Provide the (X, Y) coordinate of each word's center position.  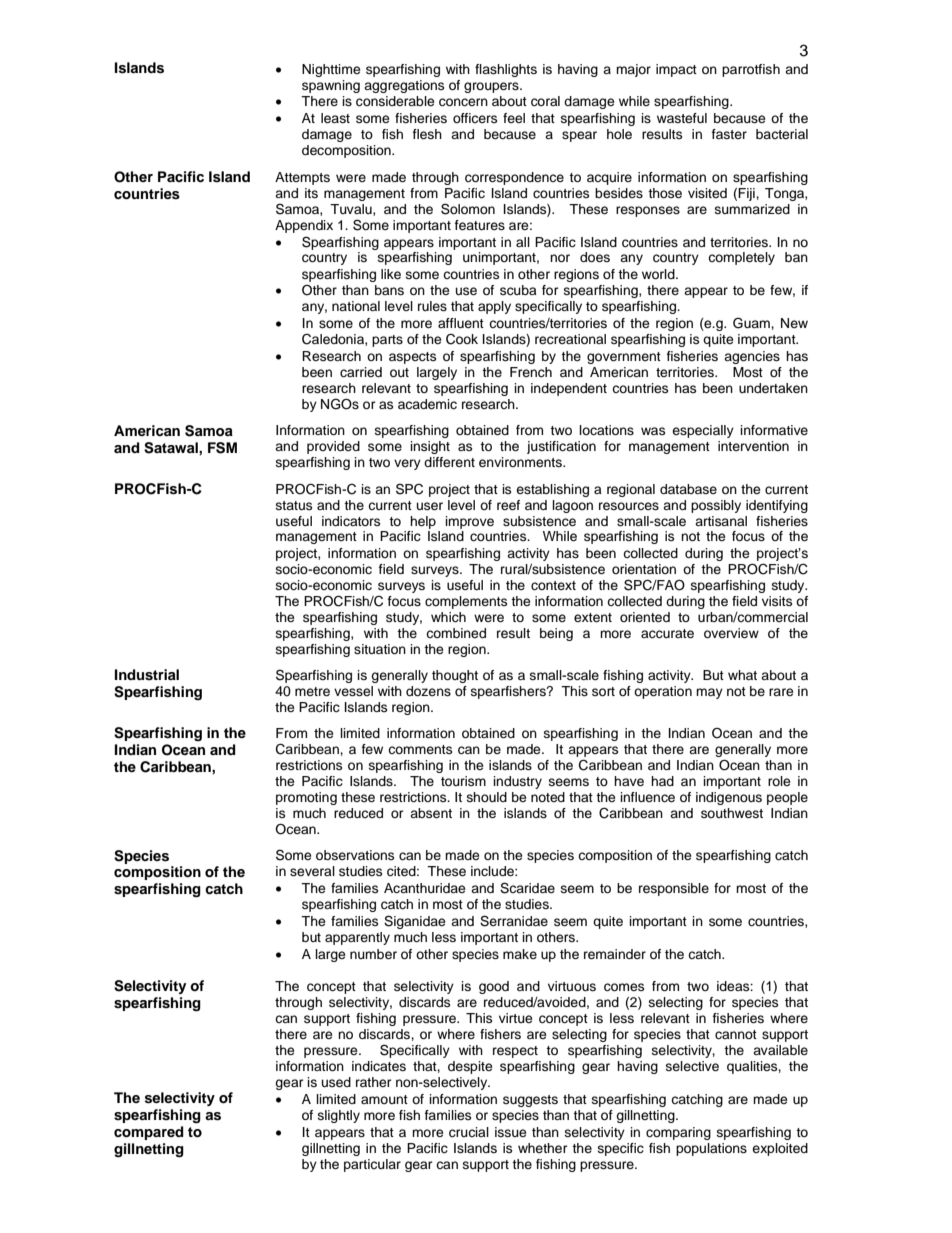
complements (466, 602)
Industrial (147, 675)
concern (463, 102)
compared (149, 1133)
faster (729, 134)
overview (731, 633)
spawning (331, 86)
